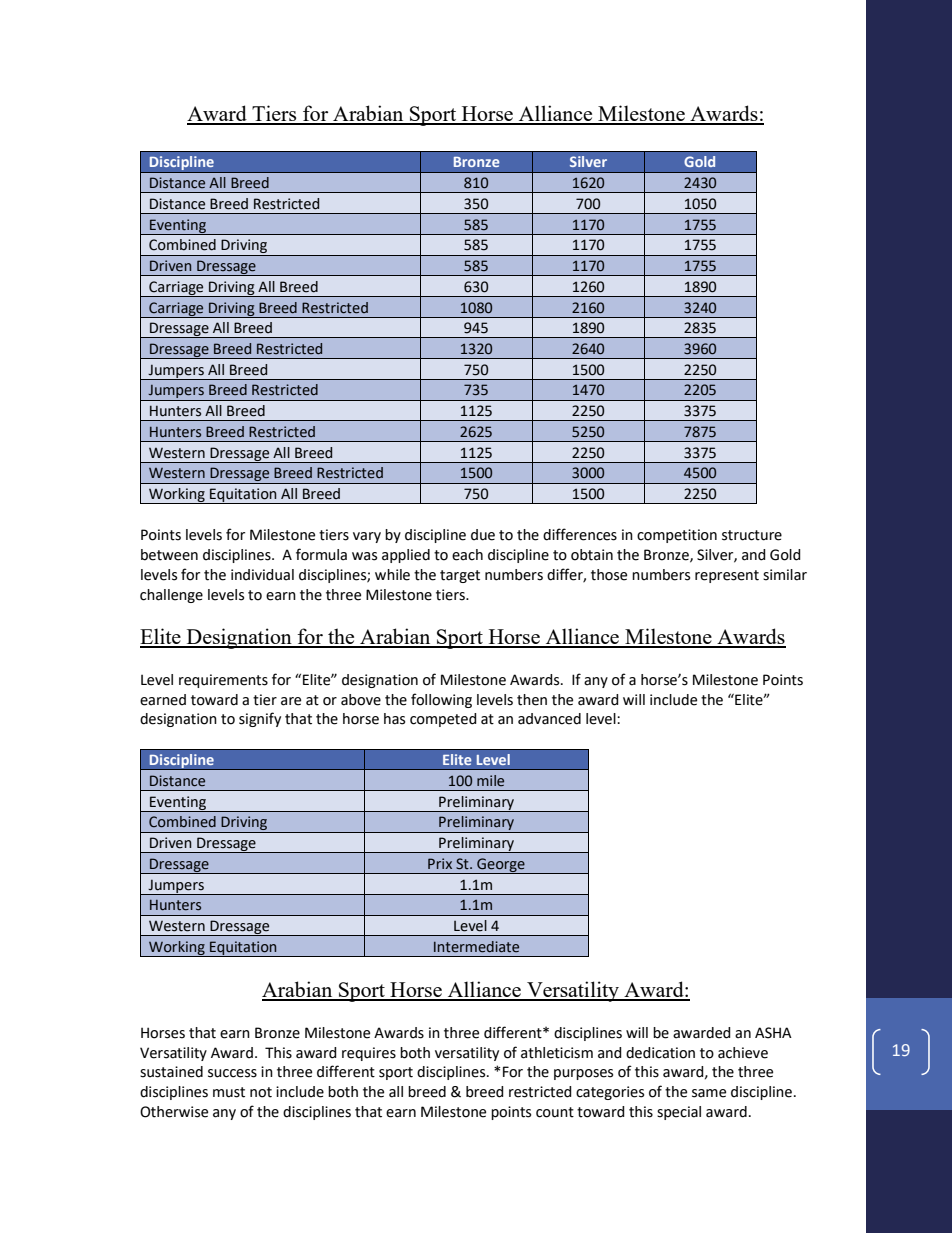  I want to click on advanced, so click(549, 719).
